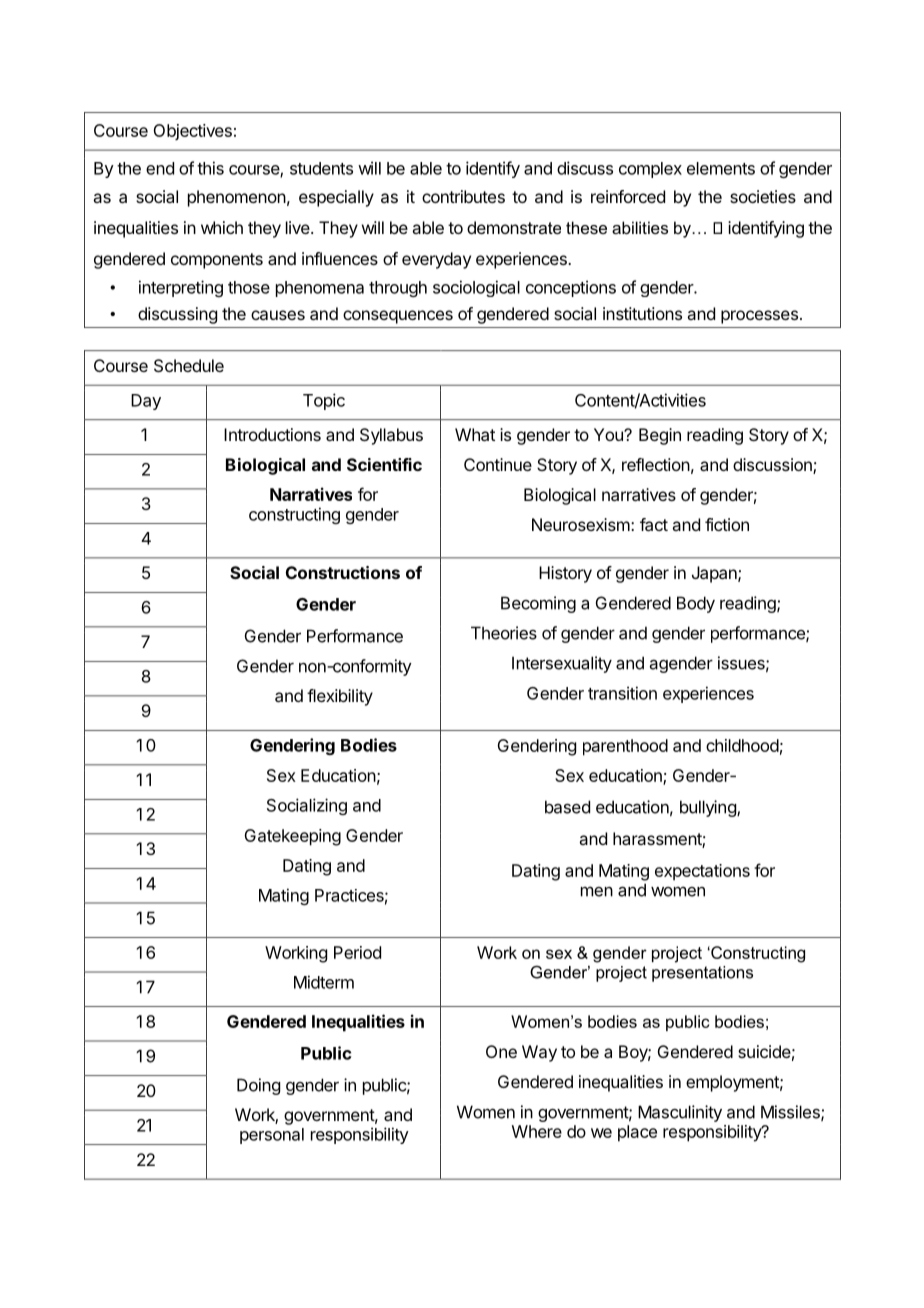  What do you see at coordinates (340, 697) in the screenshot?
I see `flexibility` at bounding box center [340, 697].
